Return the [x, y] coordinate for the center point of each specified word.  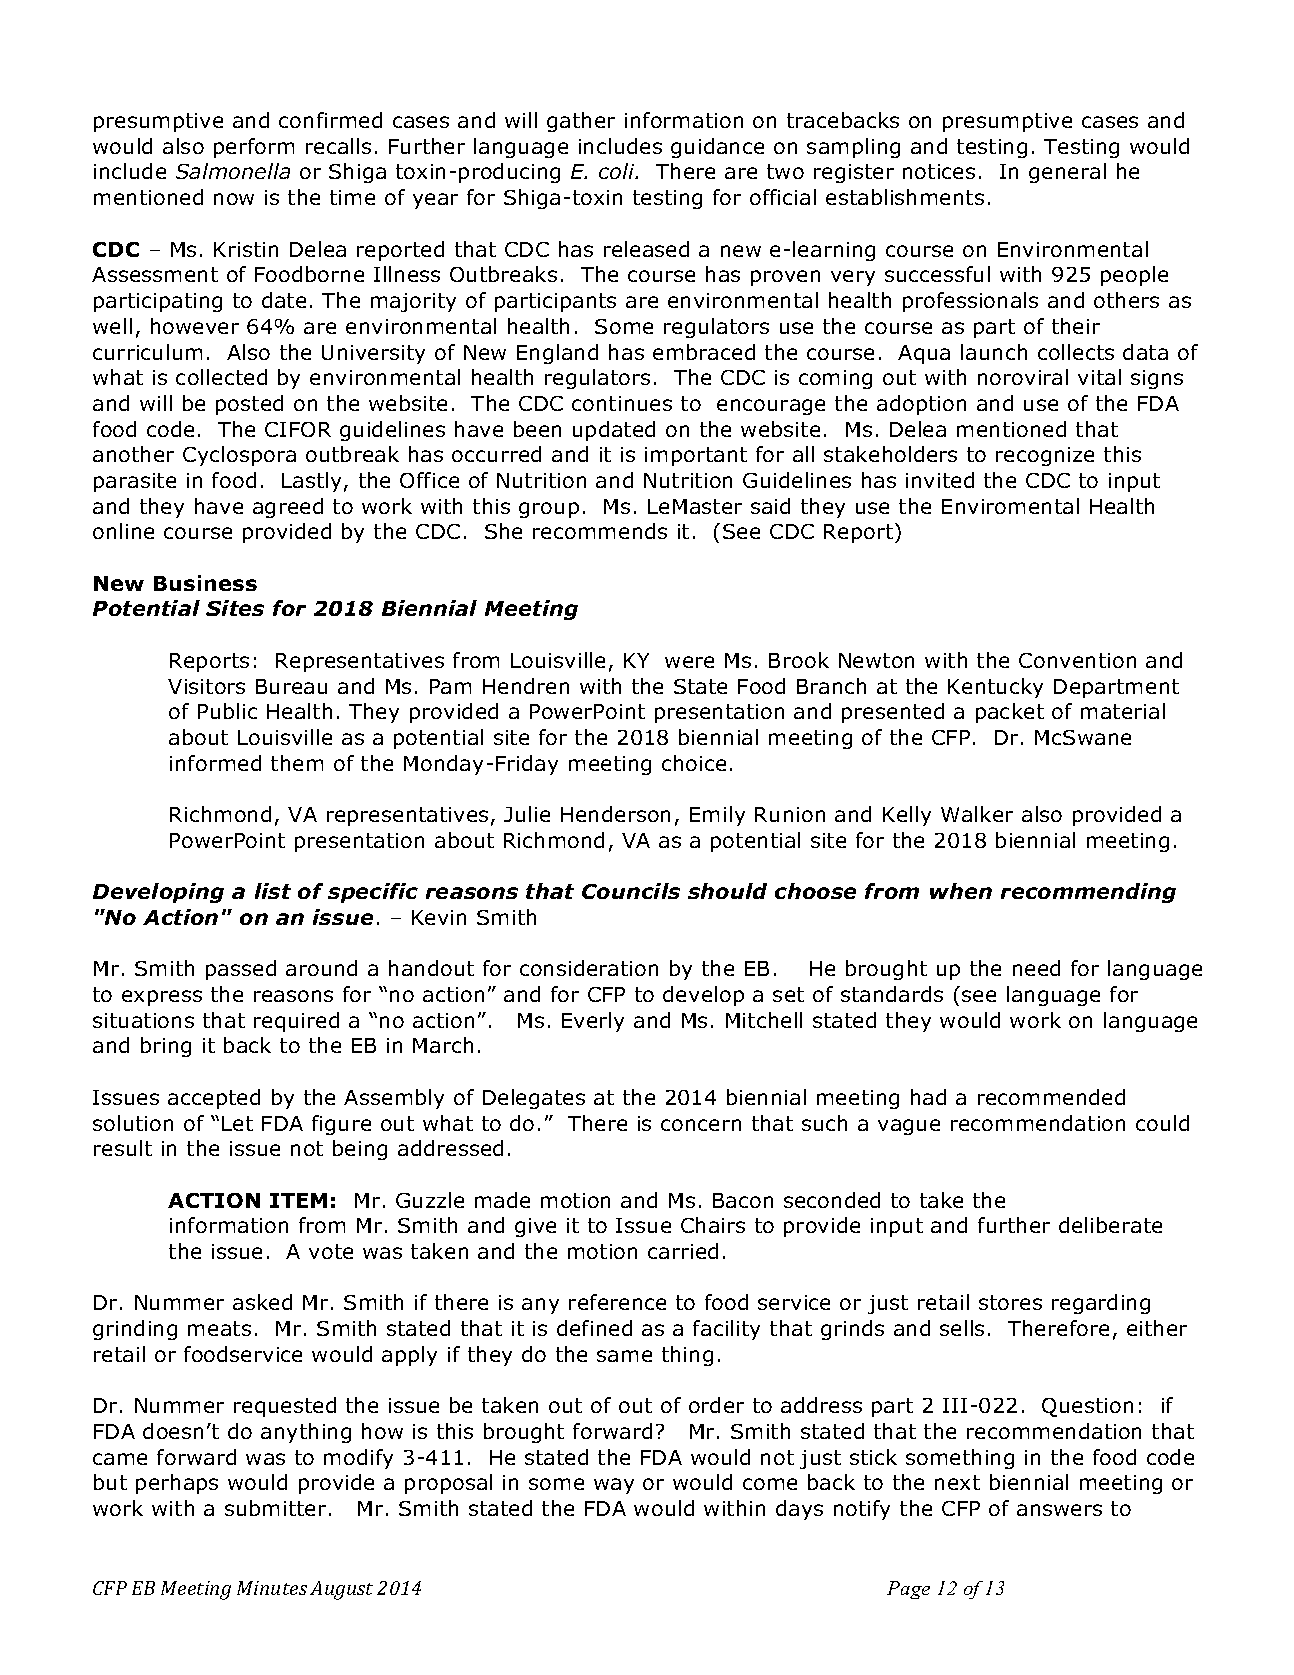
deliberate [1110, 1225]
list [273, 891]
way [614, 1486]
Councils [631, 891]
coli [618, 171]
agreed [288, 508]
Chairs [713, 1225]
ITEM [298, 1200]
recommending [1088, 893]
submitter [275, 1508]
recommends [600, 531]
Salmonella [233, 171]
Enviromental [1010, 506]
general [1067, 173]
